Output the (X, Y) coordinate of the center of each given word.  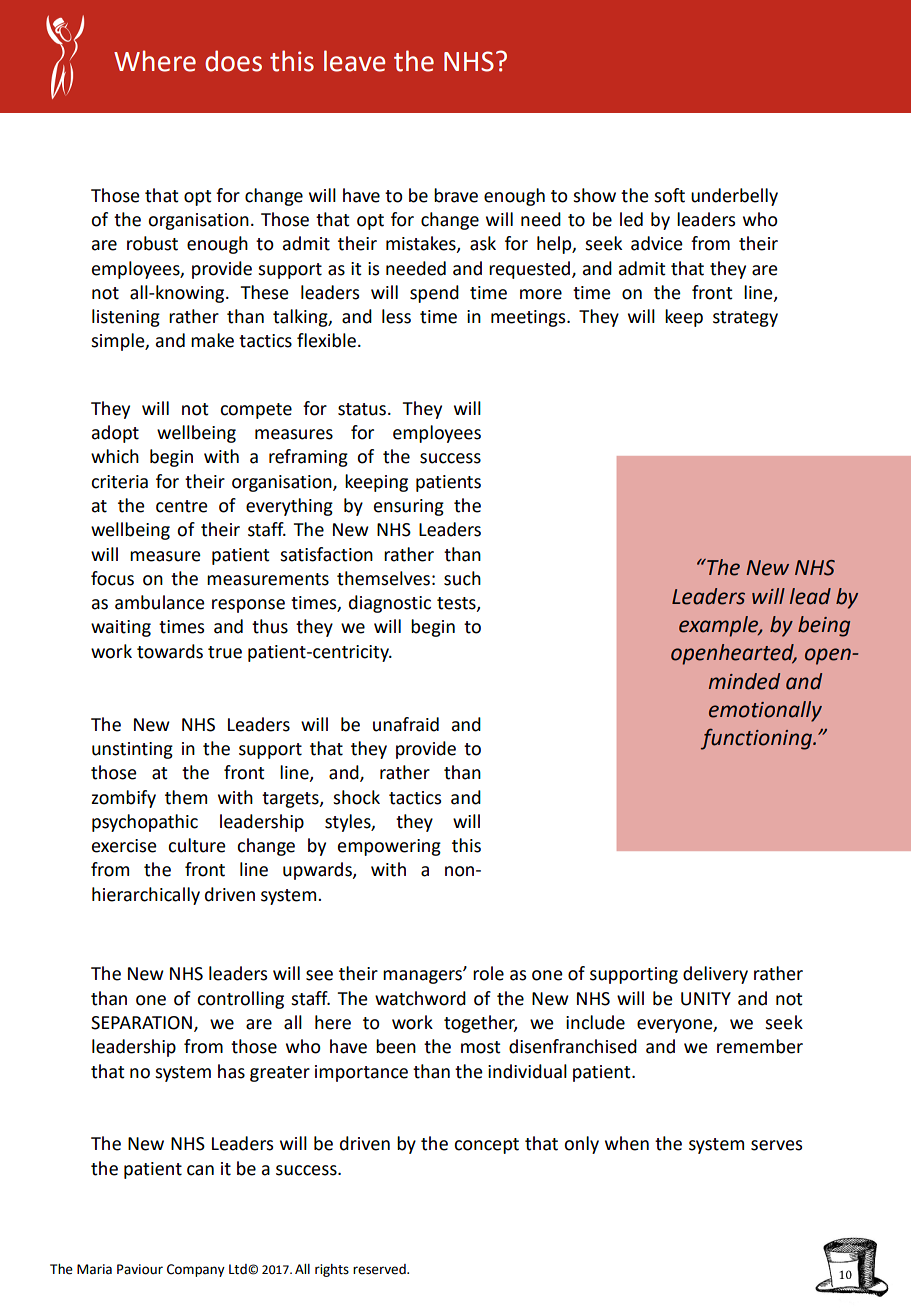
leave (354, 61)
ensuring (409, 507)
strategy (745, 319)
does (233, 61)
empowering (389, 847)
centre (182, 506)
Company (196, 1270)
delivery (715, 975)
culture (197, 845)
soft (669, 195)
